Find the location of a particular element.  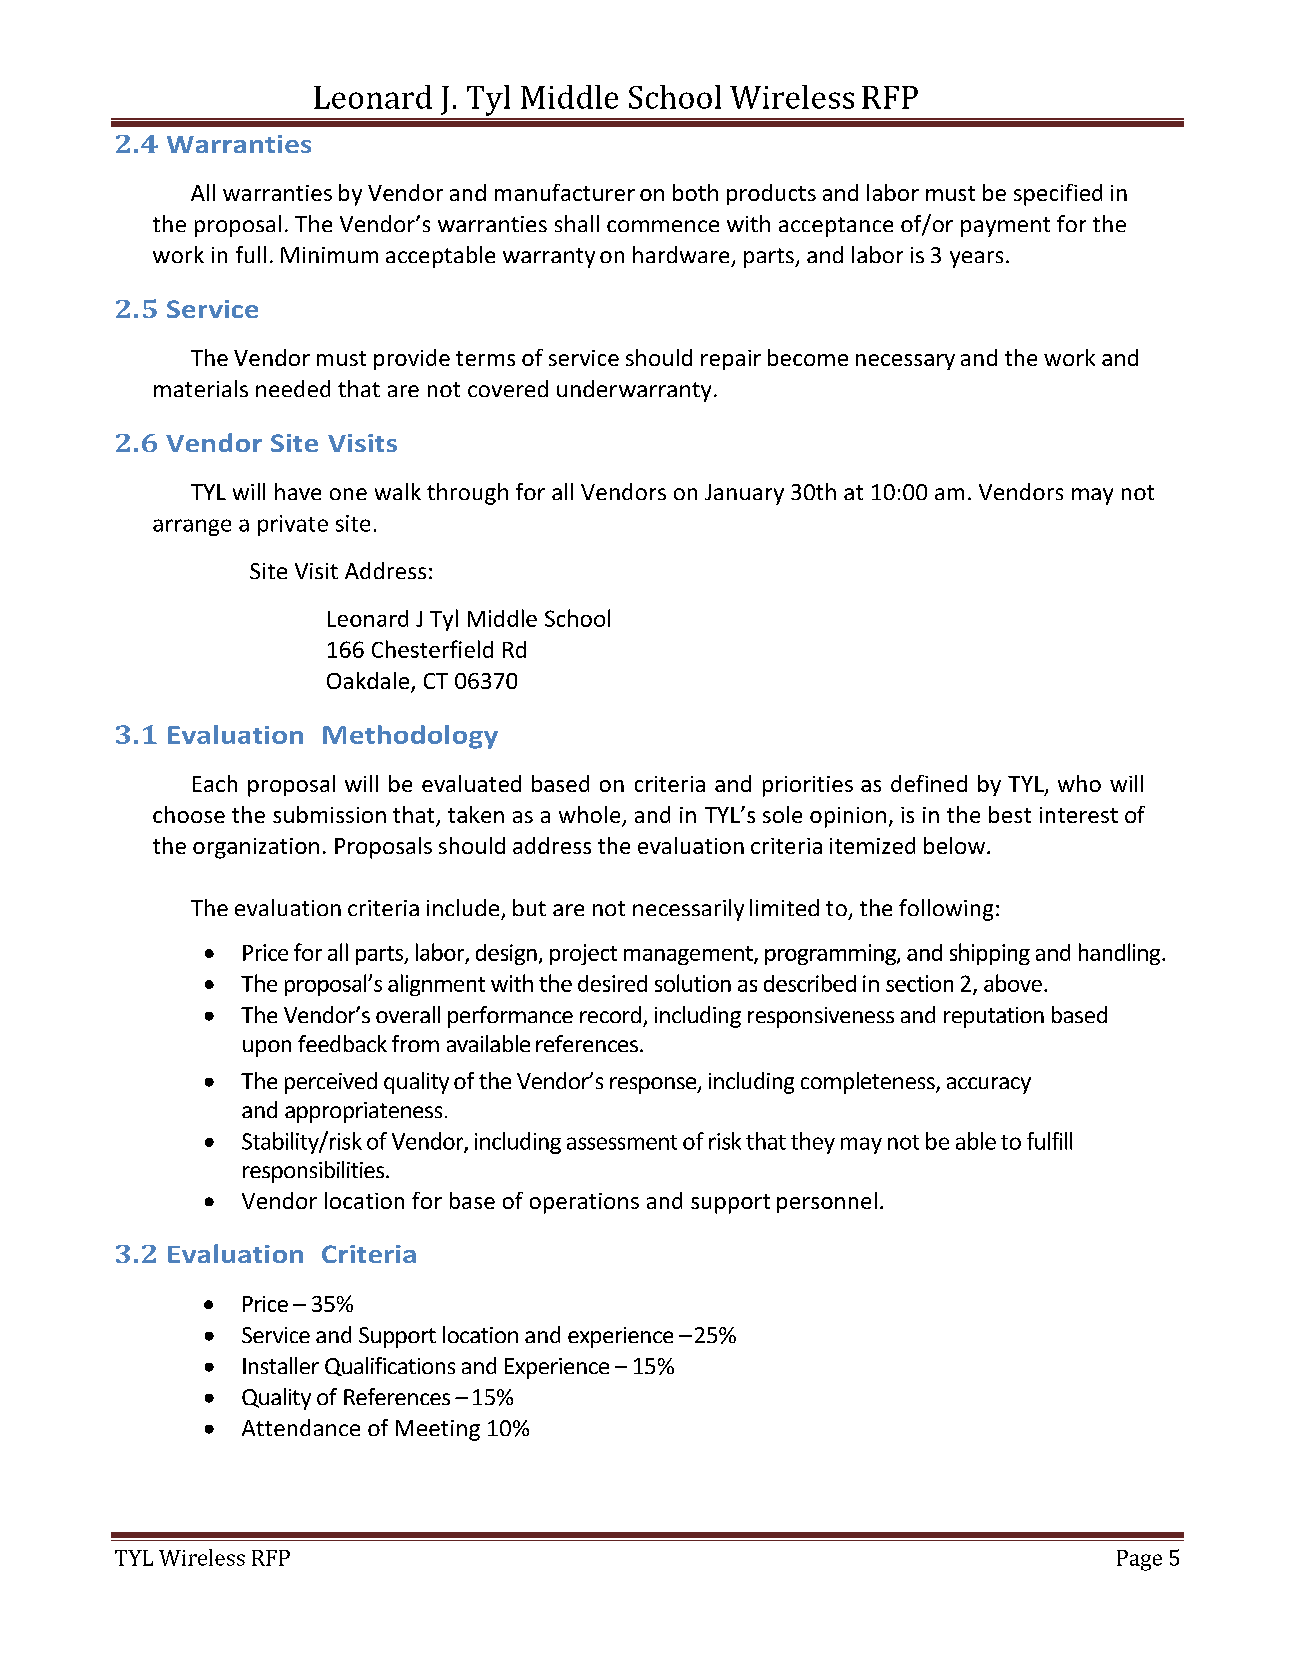

Meeting is located at coordinates (438, 1430).
